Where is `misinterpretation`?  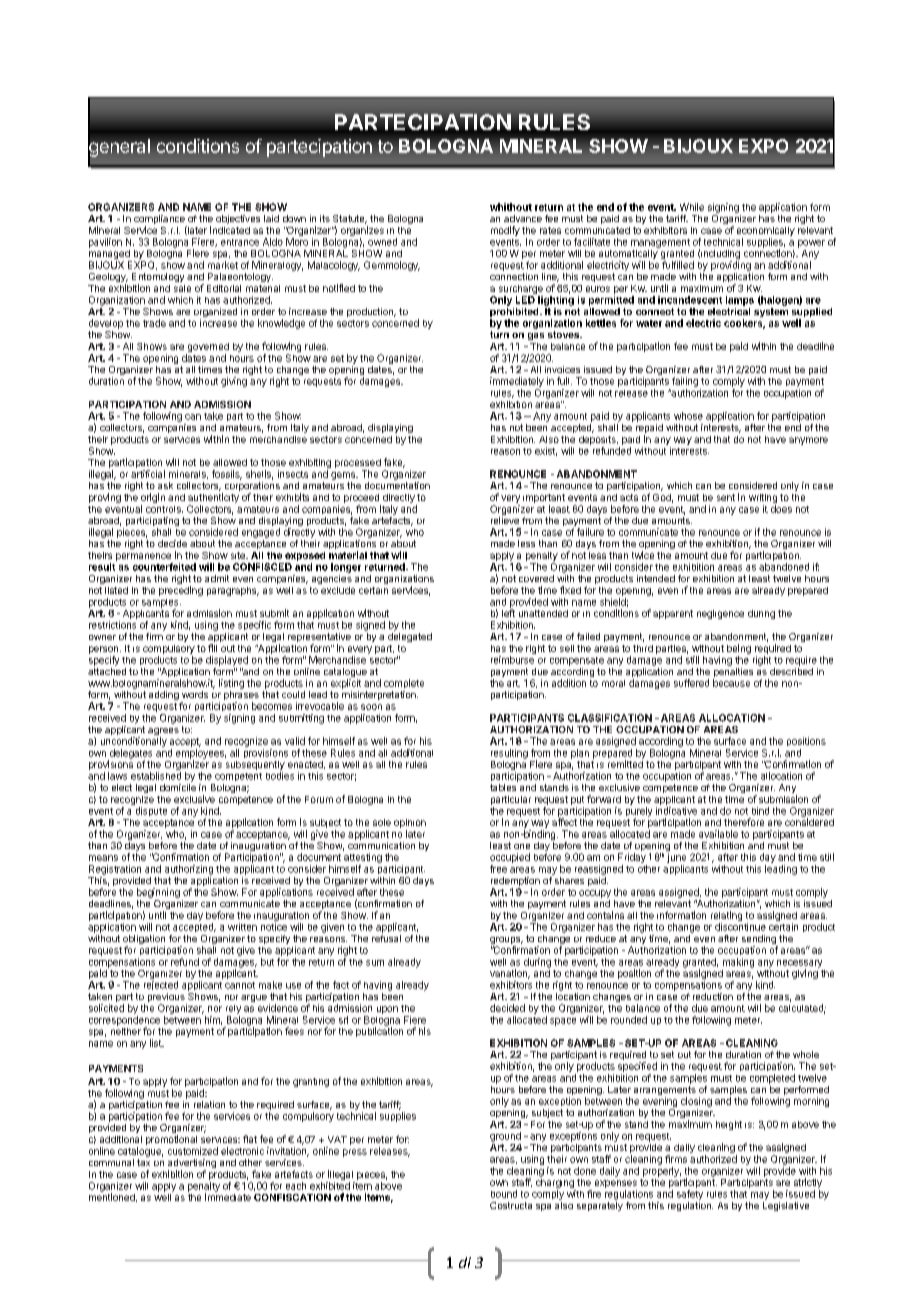 misinterpretation is located at coordinates (380, 695).
